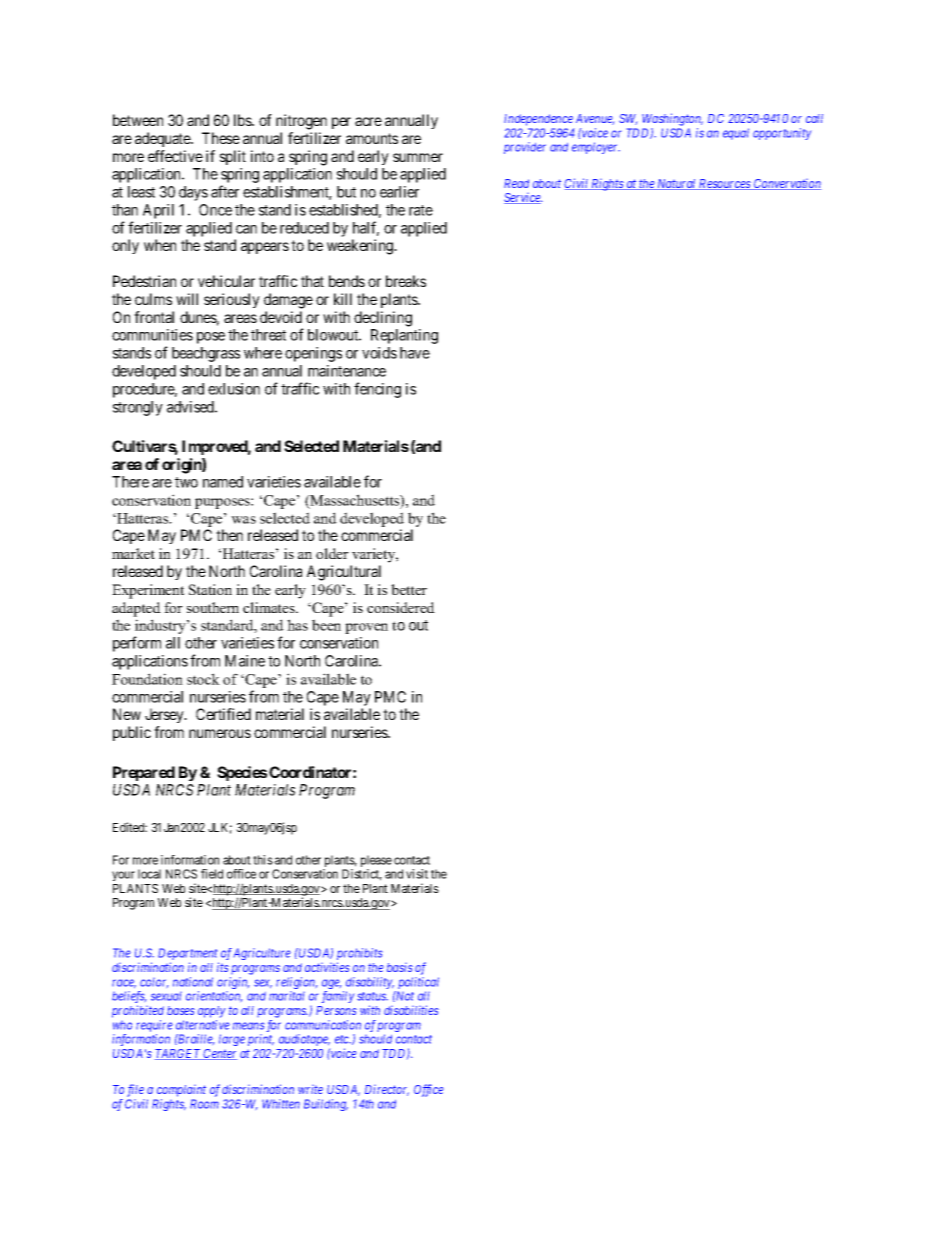 This document has height=1233, width=952. I want to click on These, so click(221, 138).
